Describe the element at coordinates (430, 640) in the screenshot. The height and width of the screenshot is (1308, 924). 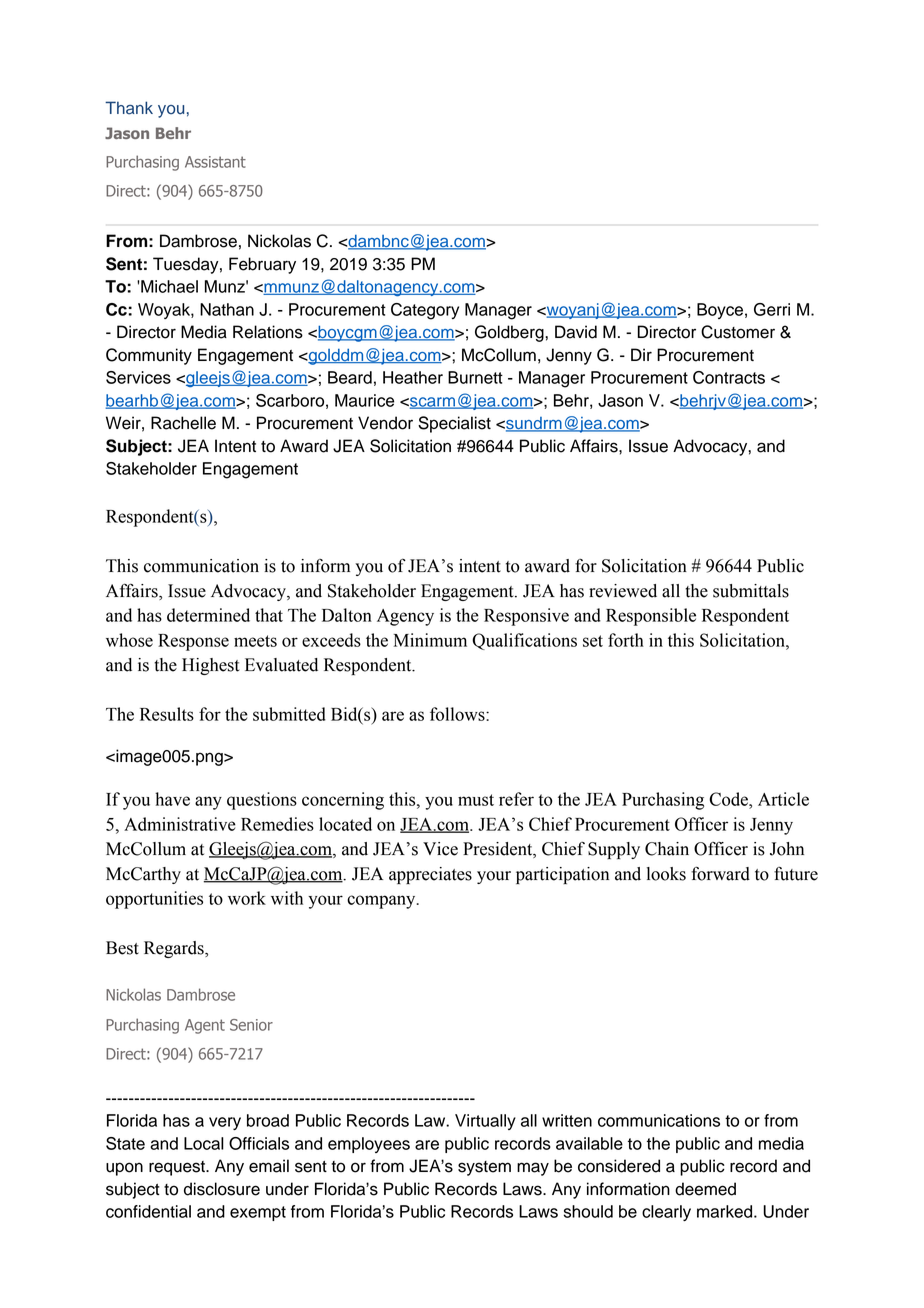
I see `Minimum` at that location.
